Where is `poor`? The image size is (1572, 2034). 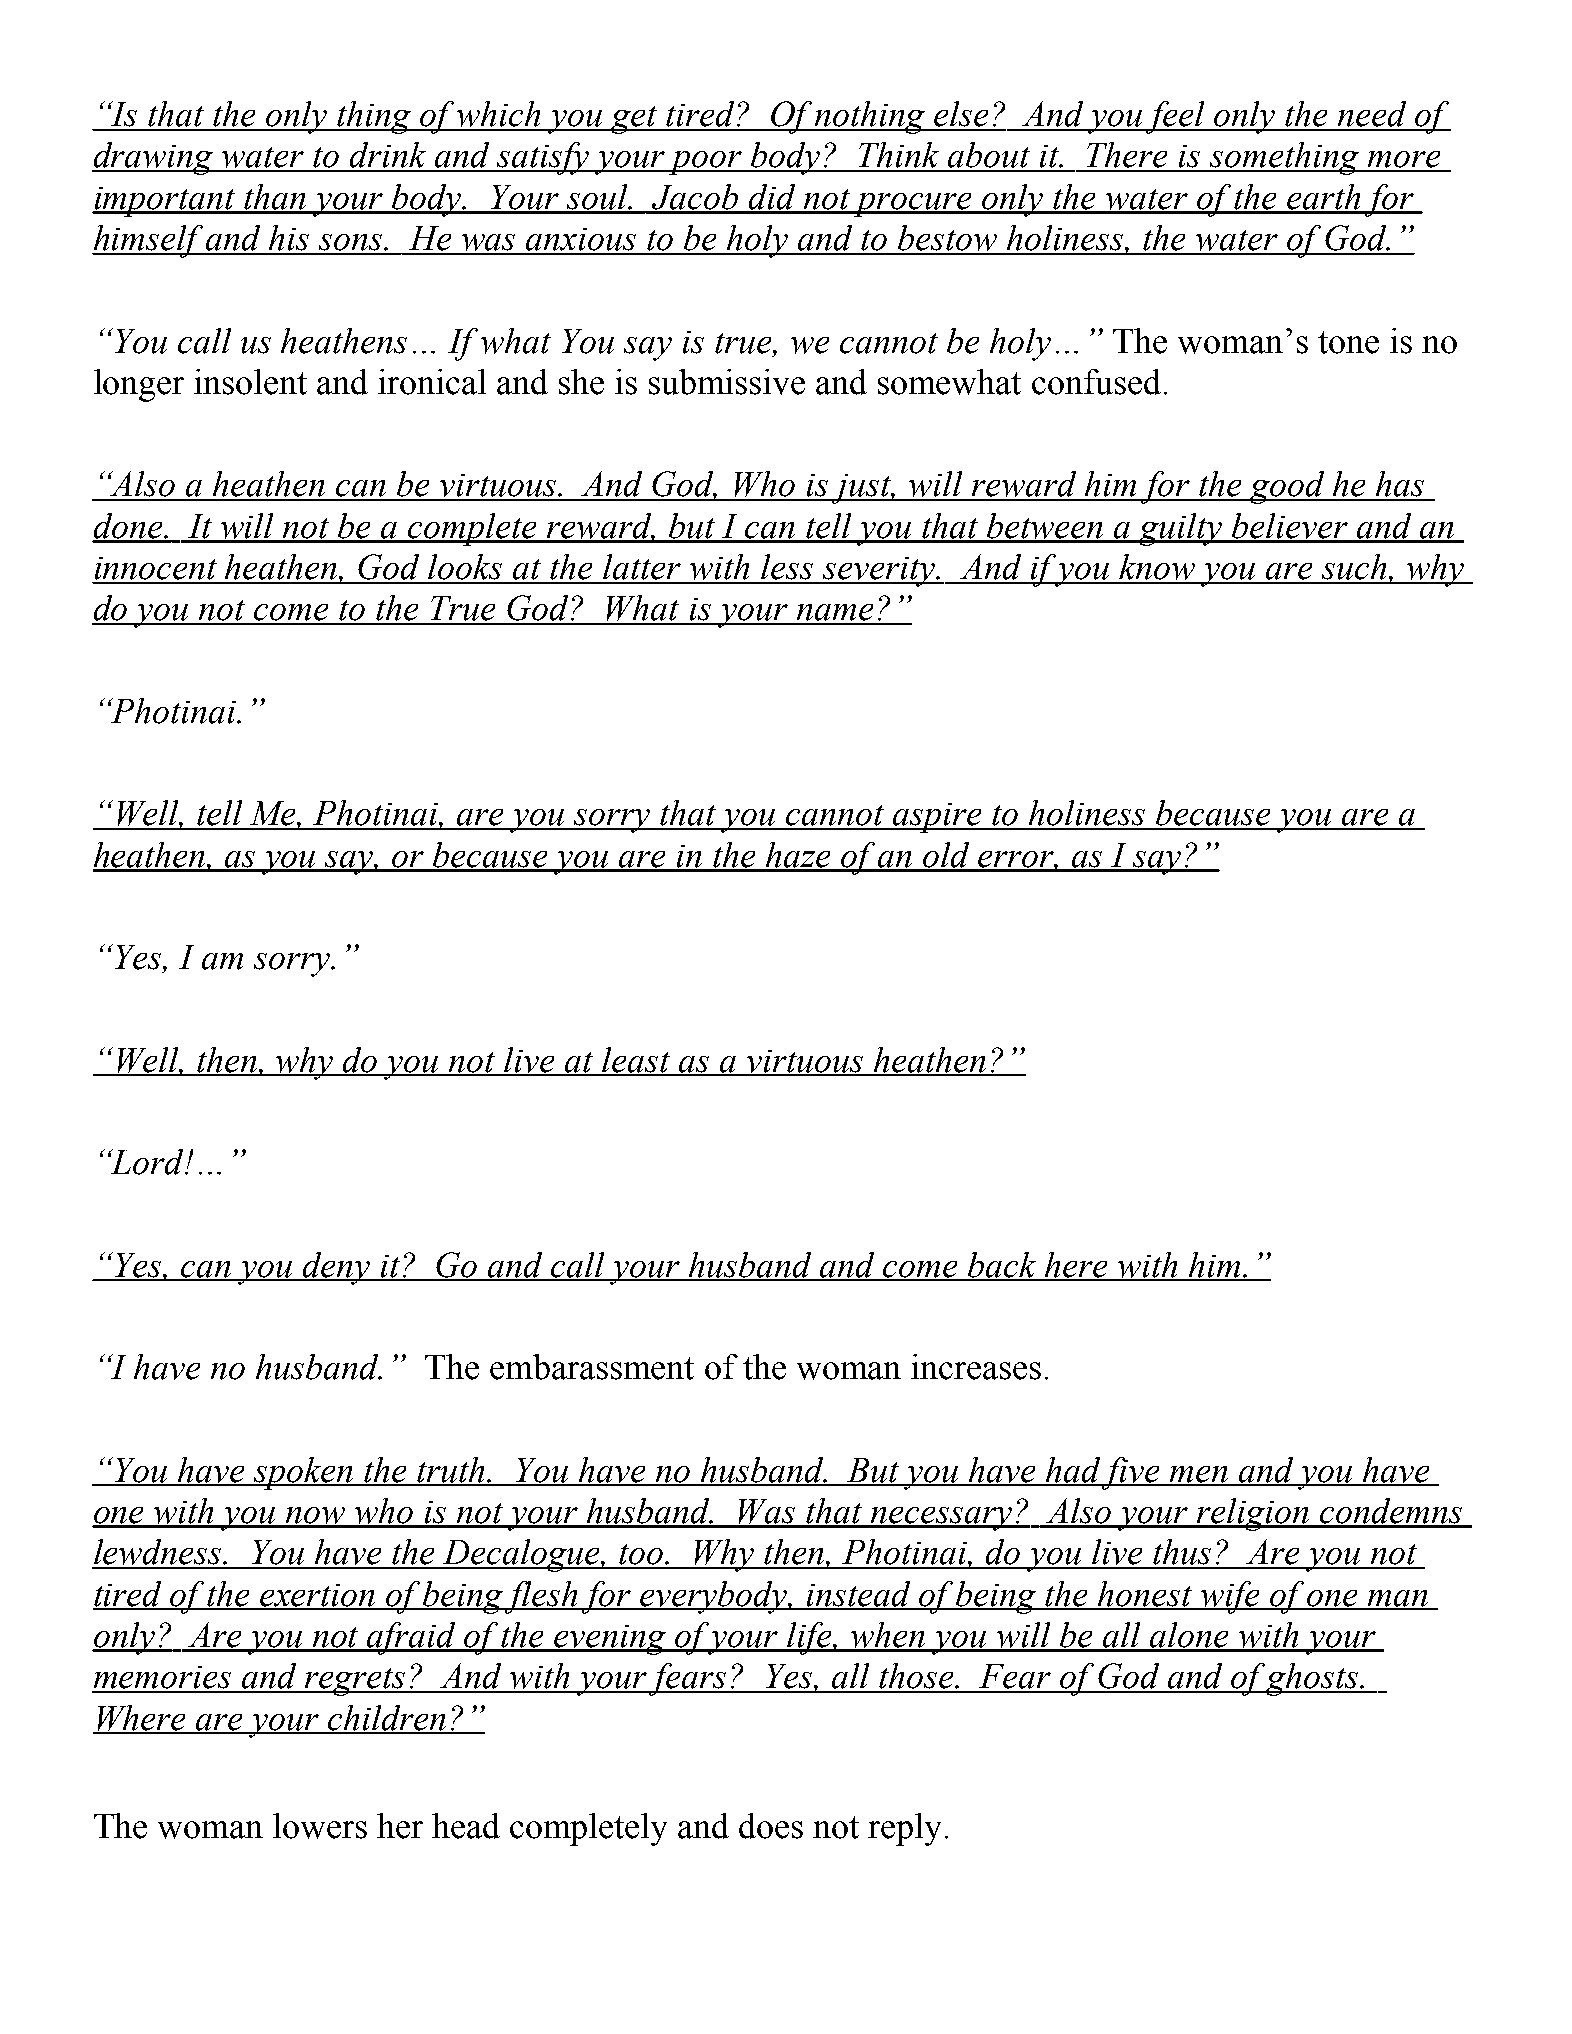
poor is located at coordinates (705, 163).
